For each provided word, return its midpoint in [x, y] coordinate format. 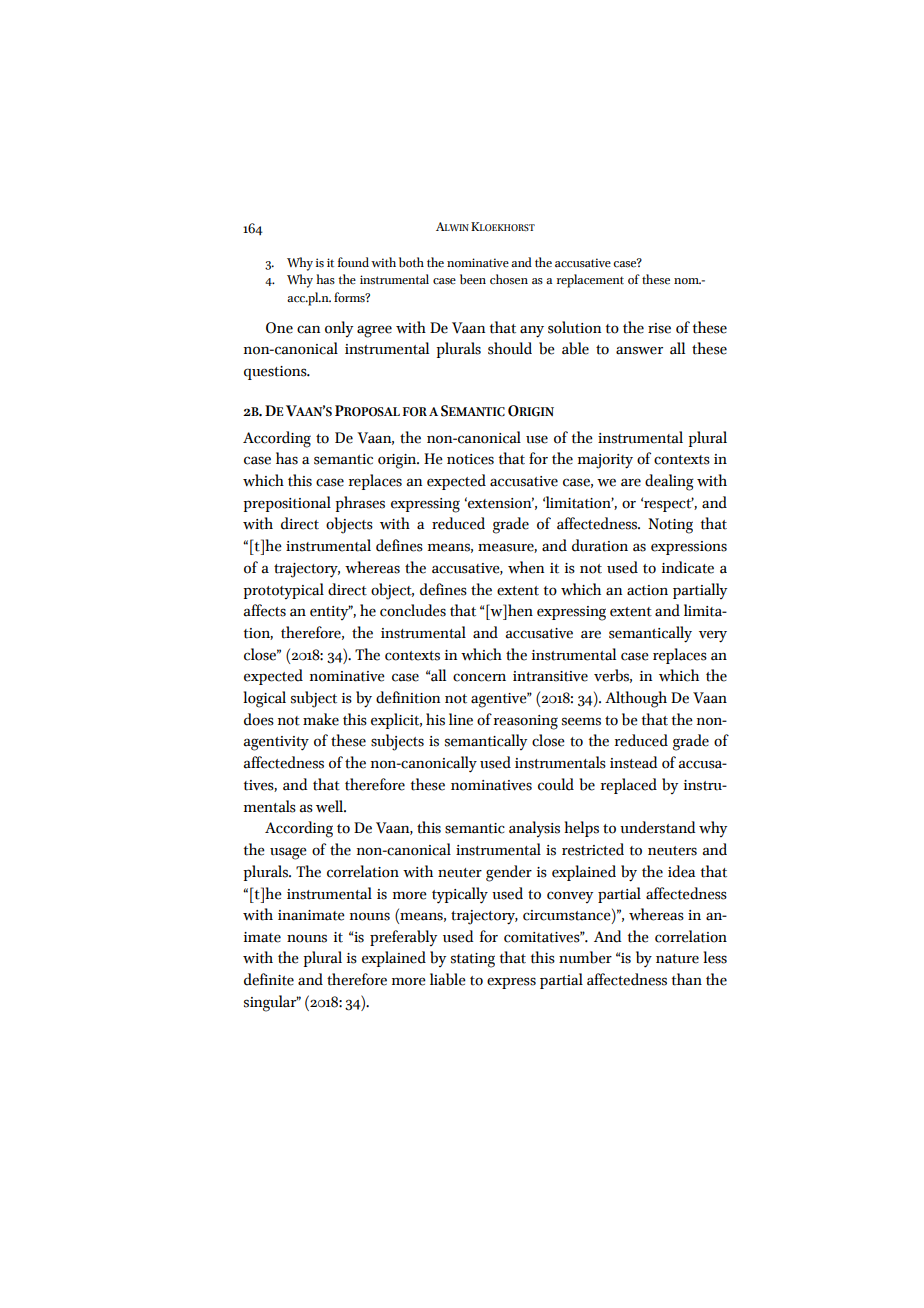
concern [479, 677]
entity [330, 612]
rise [659, 328]
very [713, 636]
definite [269, 979]
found [353, 262]
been [473, 279]
